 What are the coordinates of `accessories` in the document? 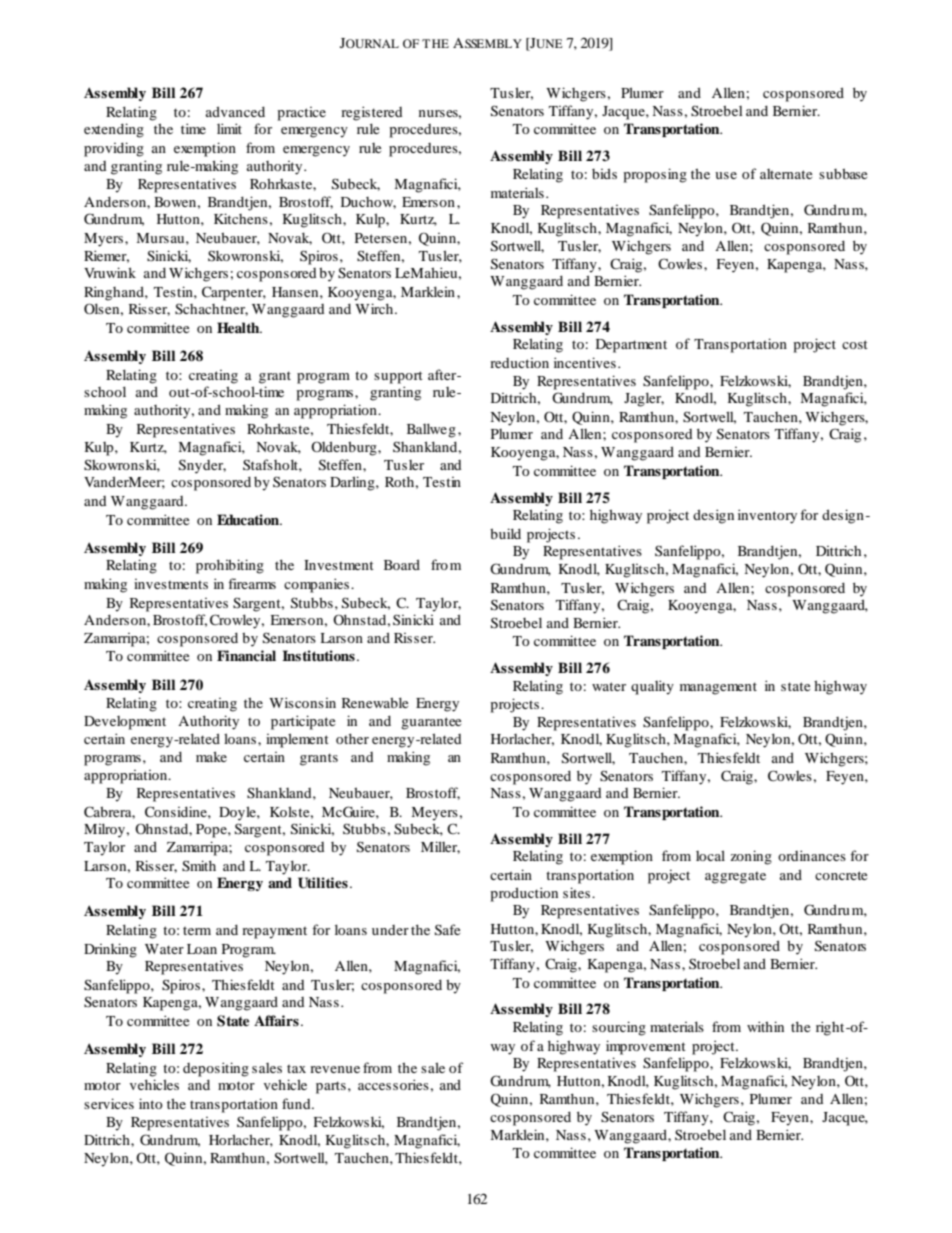 It's located at (394, 1084).
